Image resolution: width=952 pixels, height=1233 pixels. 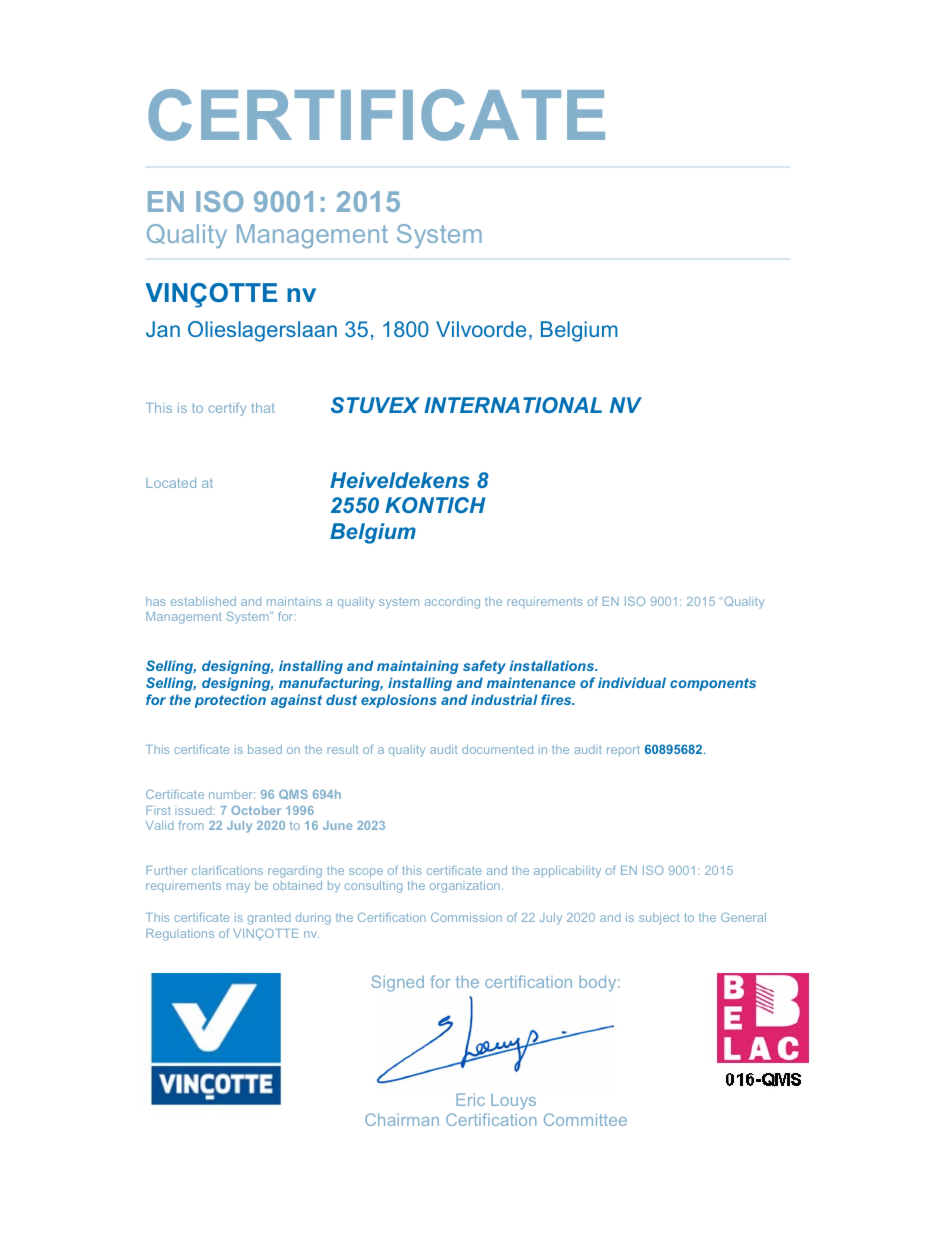 What do you see at coordinates (263, 408) in the image?
I see `that` at bounding box center [263, 408].
